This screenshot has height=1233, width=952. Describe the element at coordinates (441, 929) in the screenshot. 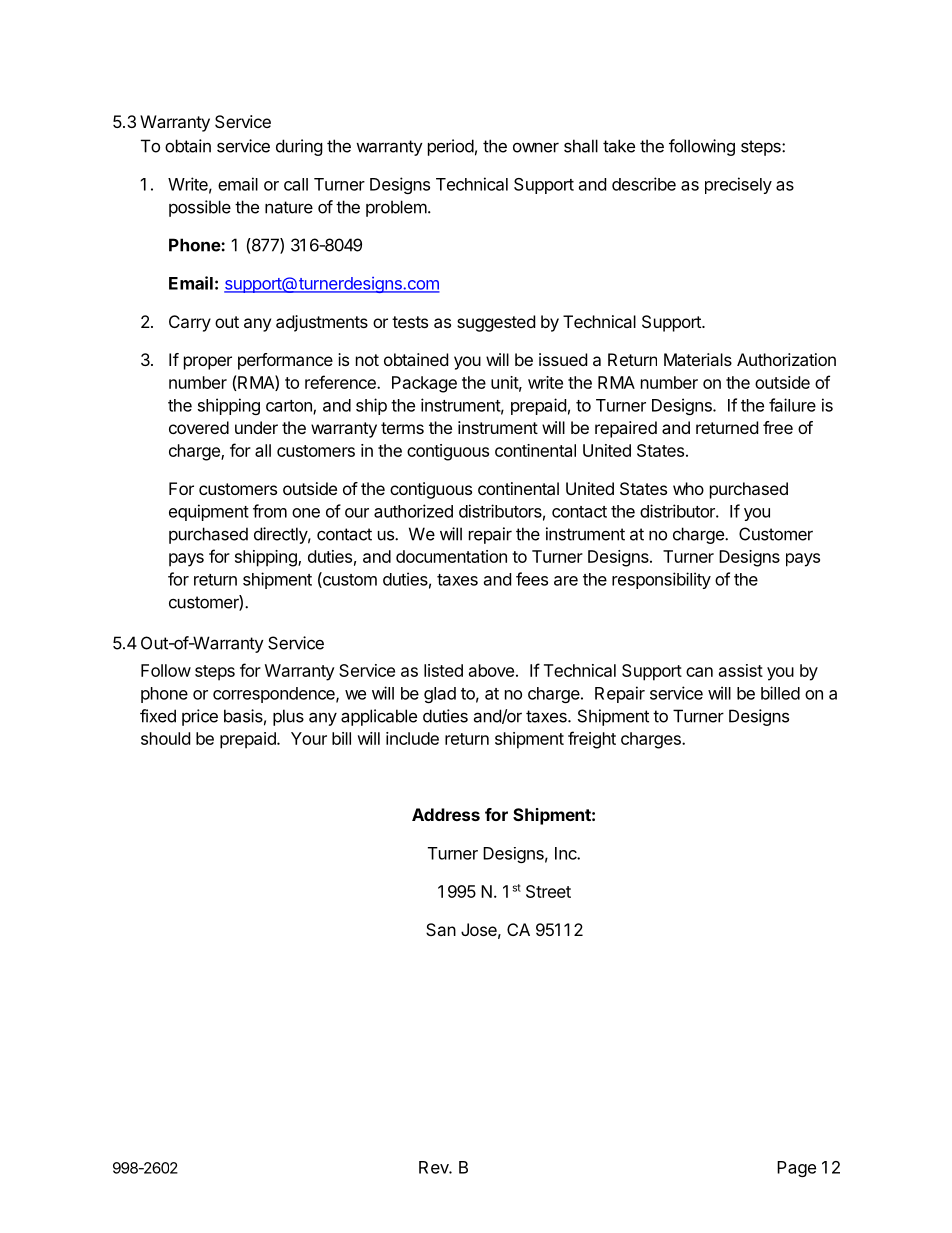

I see `San` at that location.
